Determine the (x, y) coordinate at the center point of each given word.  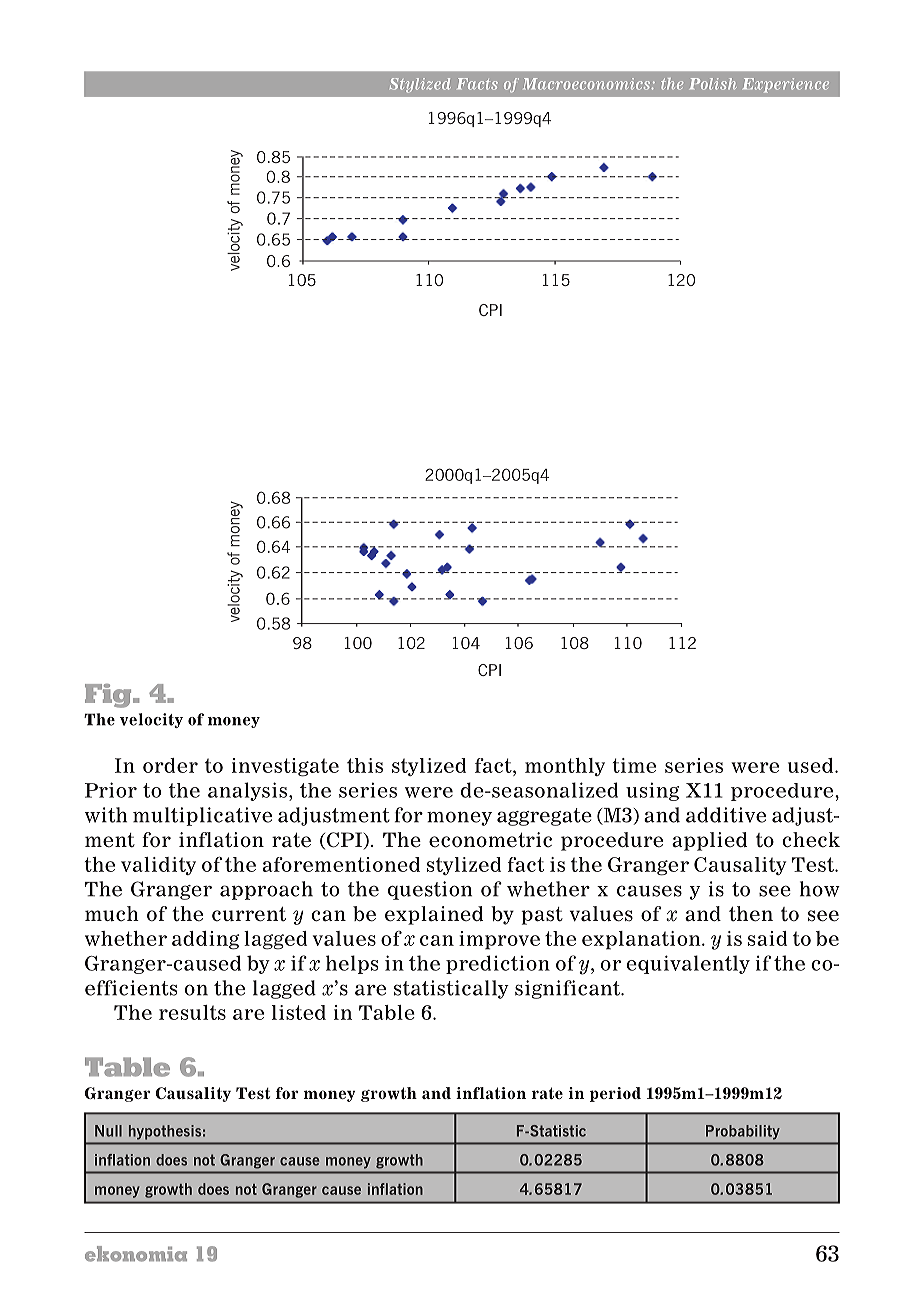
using (652, 791)
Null (108, 1131)
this (365, 765)
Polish (713, 84)
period (615, 1094)
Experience (786, 85)
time (634, 765)
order (170, 765)
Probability (742, 1132)
